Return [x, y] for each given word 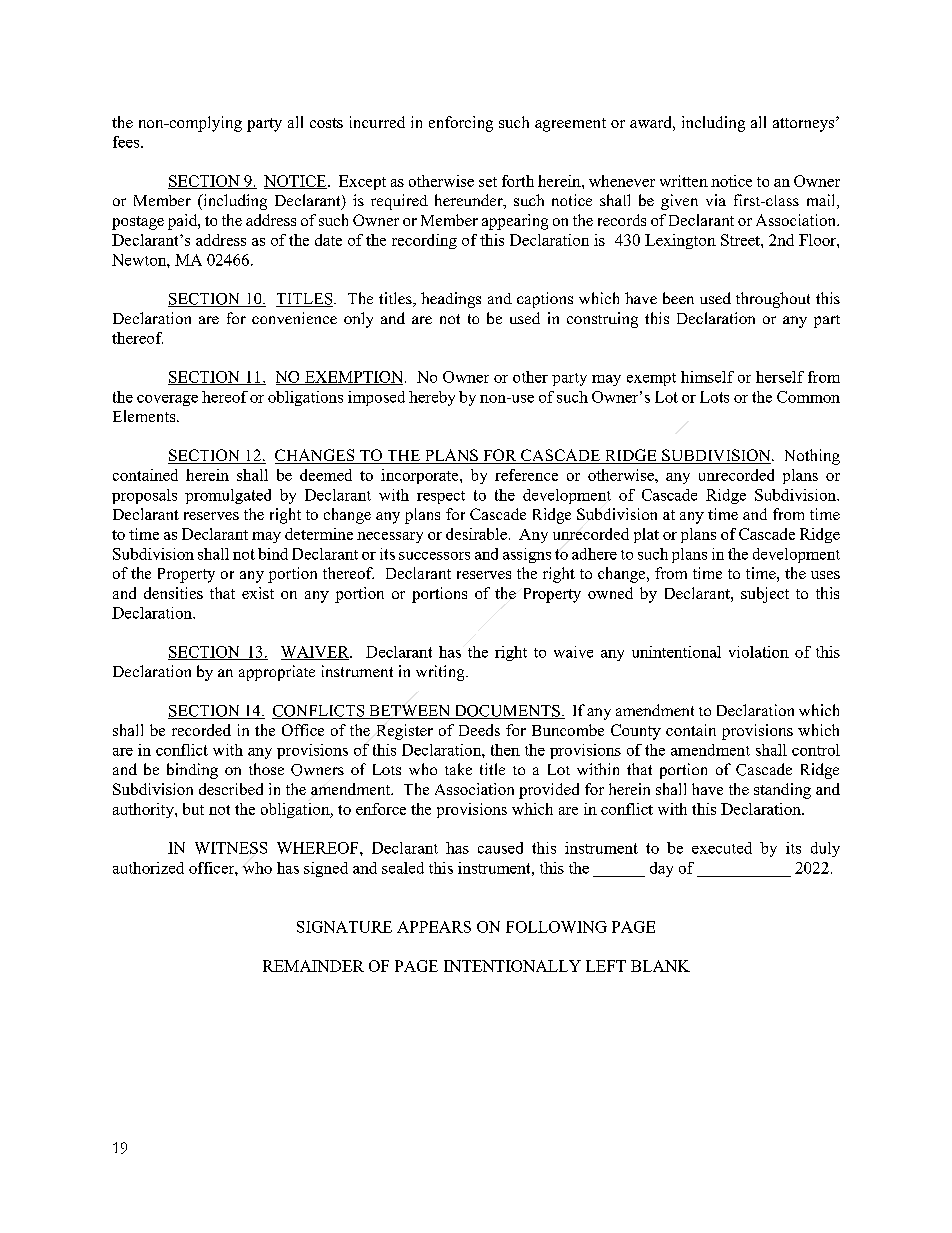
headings [451, 300]
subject [765, 595]
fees [127, 142]
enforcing [461, 124]
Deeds [479, 730]
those [266, 769]
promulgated [228, 496]
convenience [294, 318]
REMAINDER [313, 966]
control [816, 750]
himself [707, 377]
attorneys [805, 124]
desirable [476, 534]
